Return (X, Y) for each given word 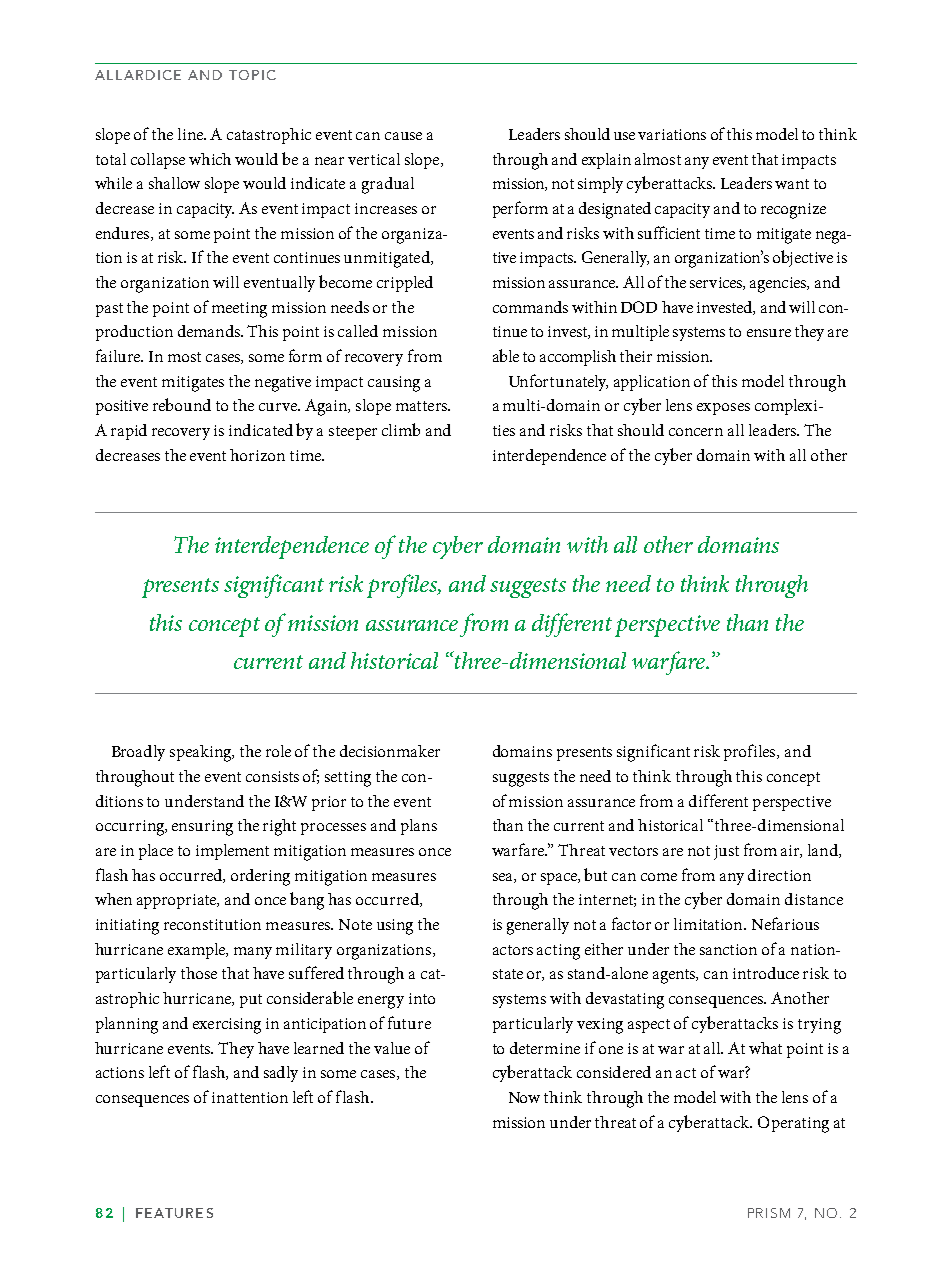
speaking (202, 753)
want (792, 184)
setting (348, 779)
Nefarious (785, 923)
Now (524, 1097)
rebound (182, 404)
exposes (723, 409)
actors (513, 950)
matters (422, 406)
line (192, 134)
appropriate (178, 901)
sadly (281, 1074)
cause (403, 136)
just (726, 852)
